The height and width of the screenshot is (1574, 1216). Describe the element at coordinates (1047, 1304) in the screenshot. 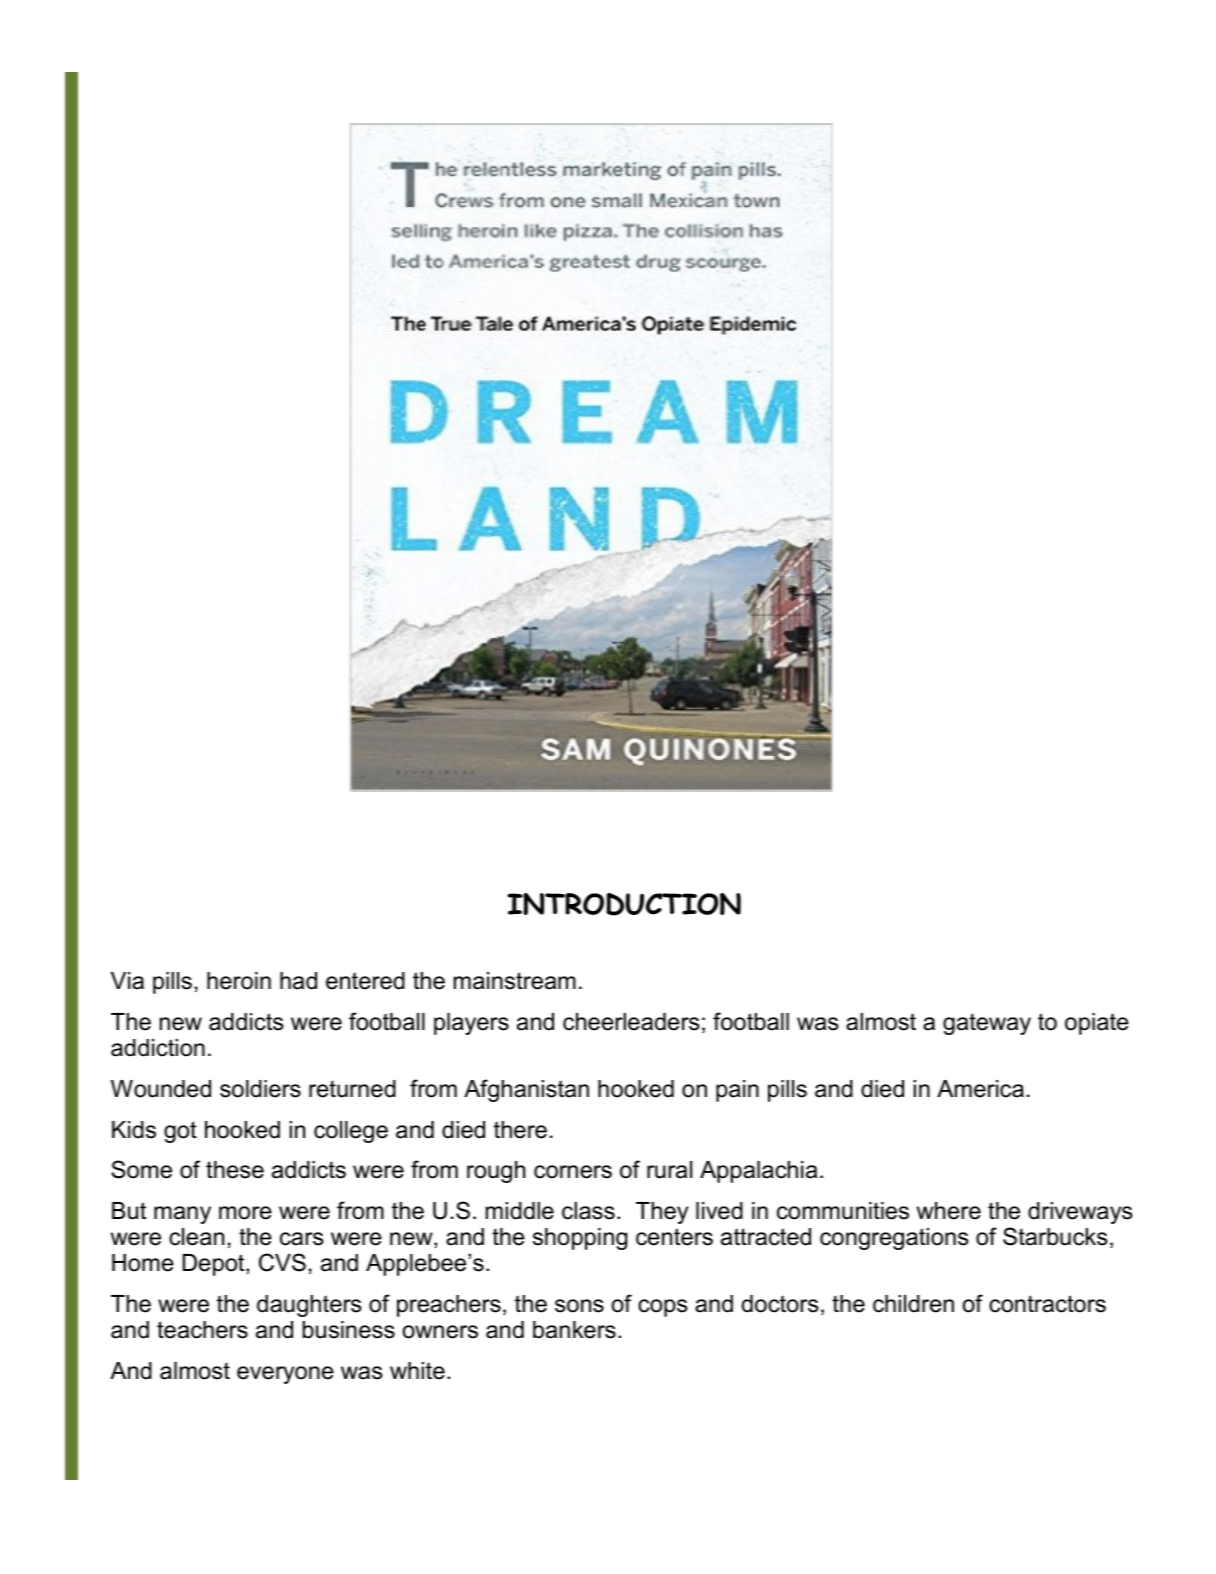

I see `contractors` at that location.
